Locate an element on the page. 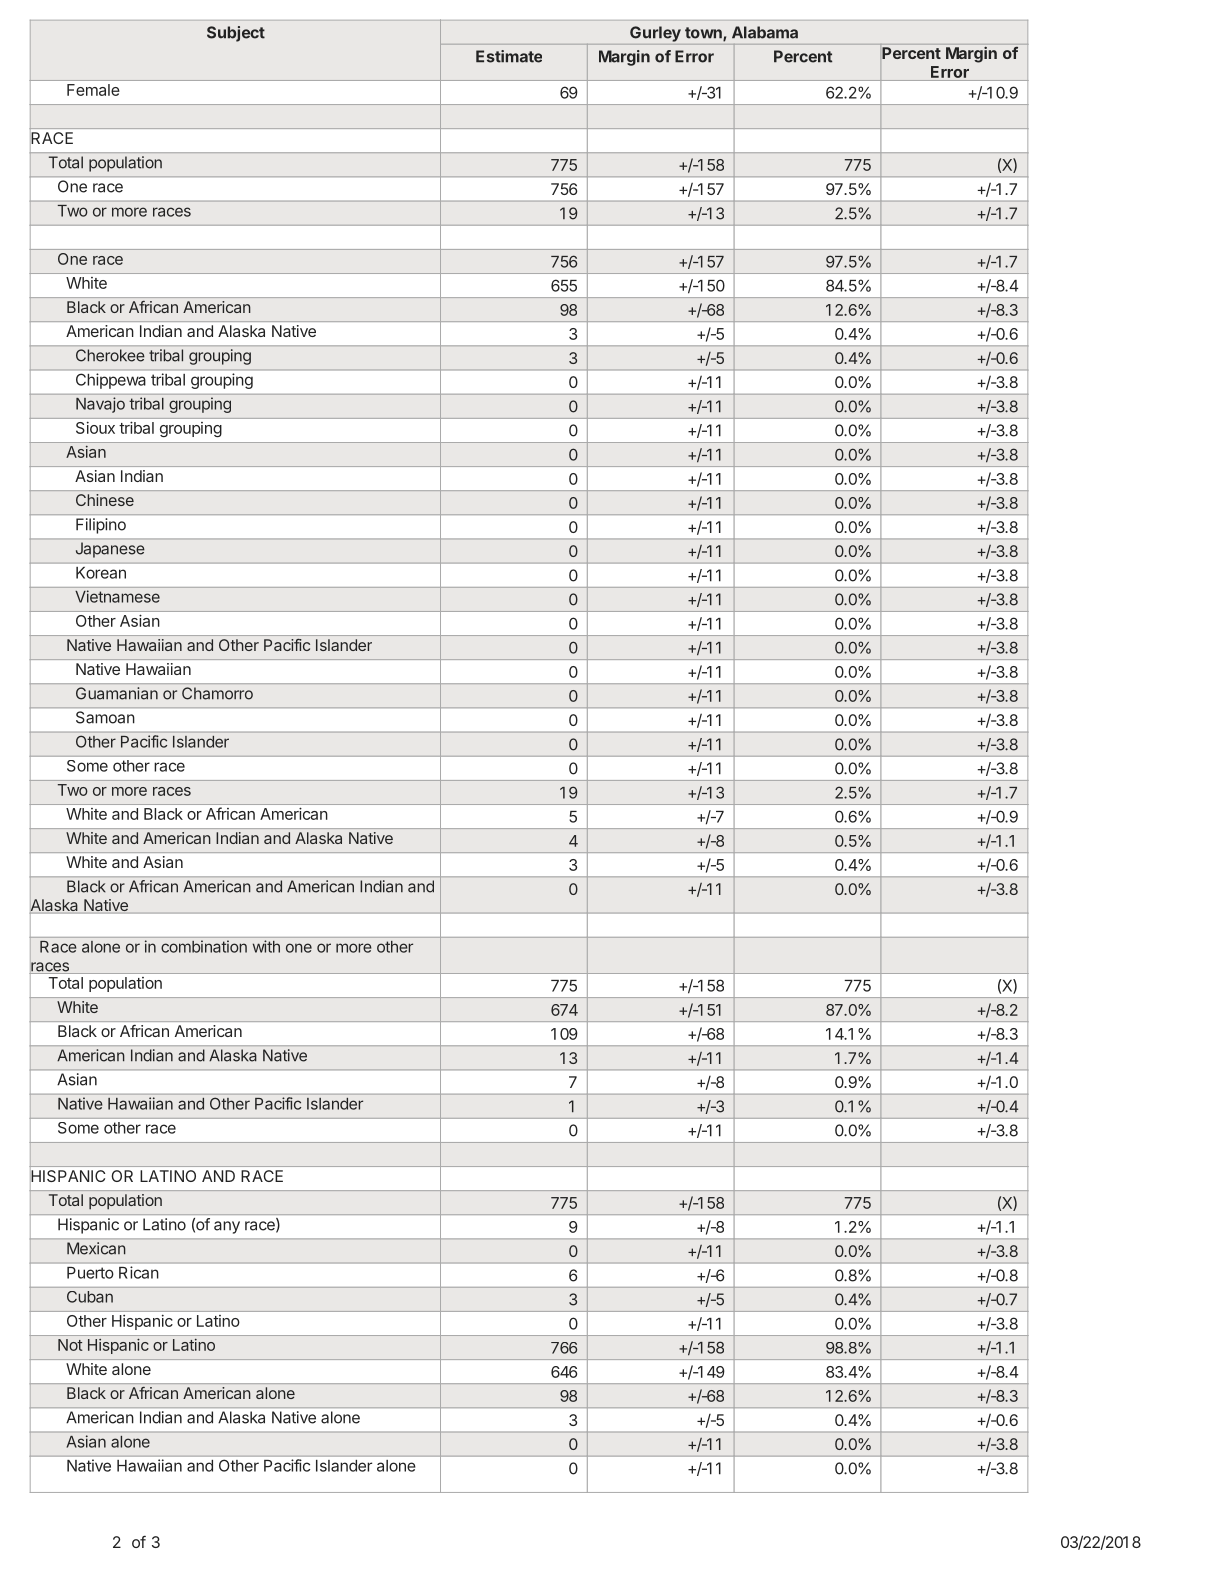  Puerto is located at coordinates (90, 1273).
